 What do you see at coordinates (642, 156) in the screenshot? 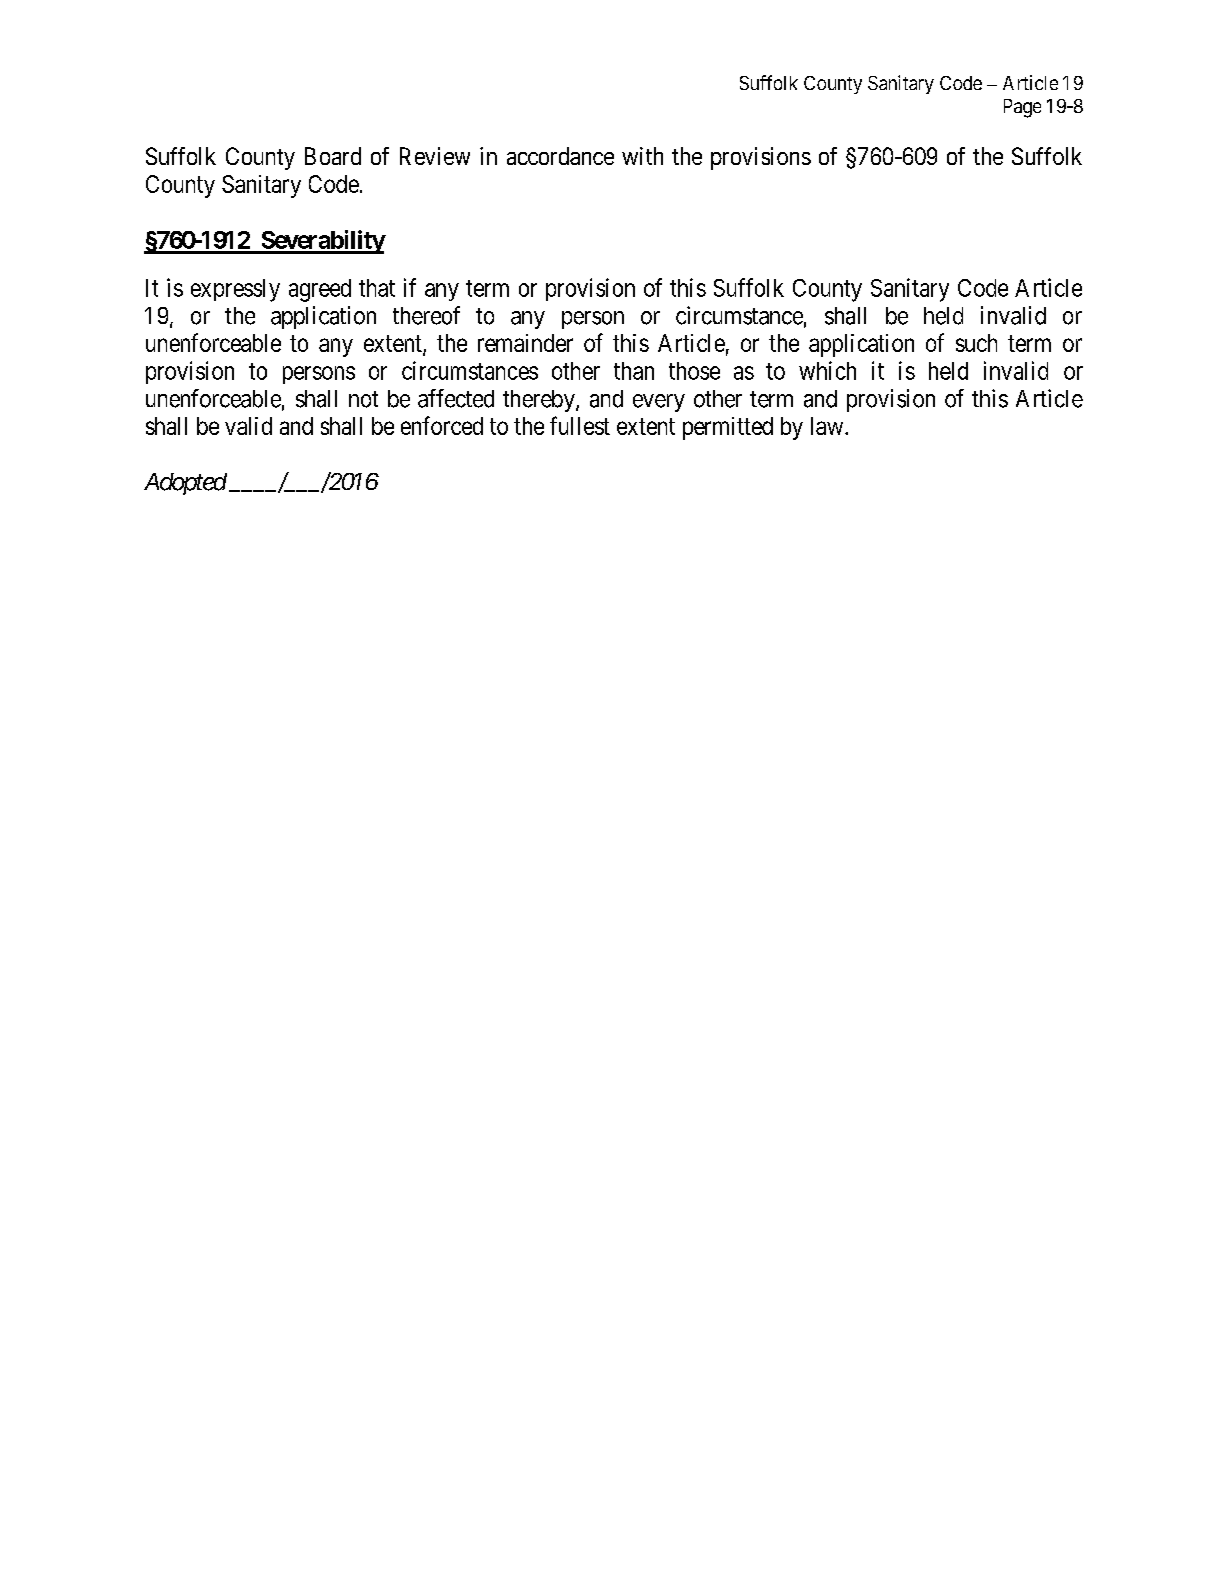
I see `with` at bounding box center [642, 156].
